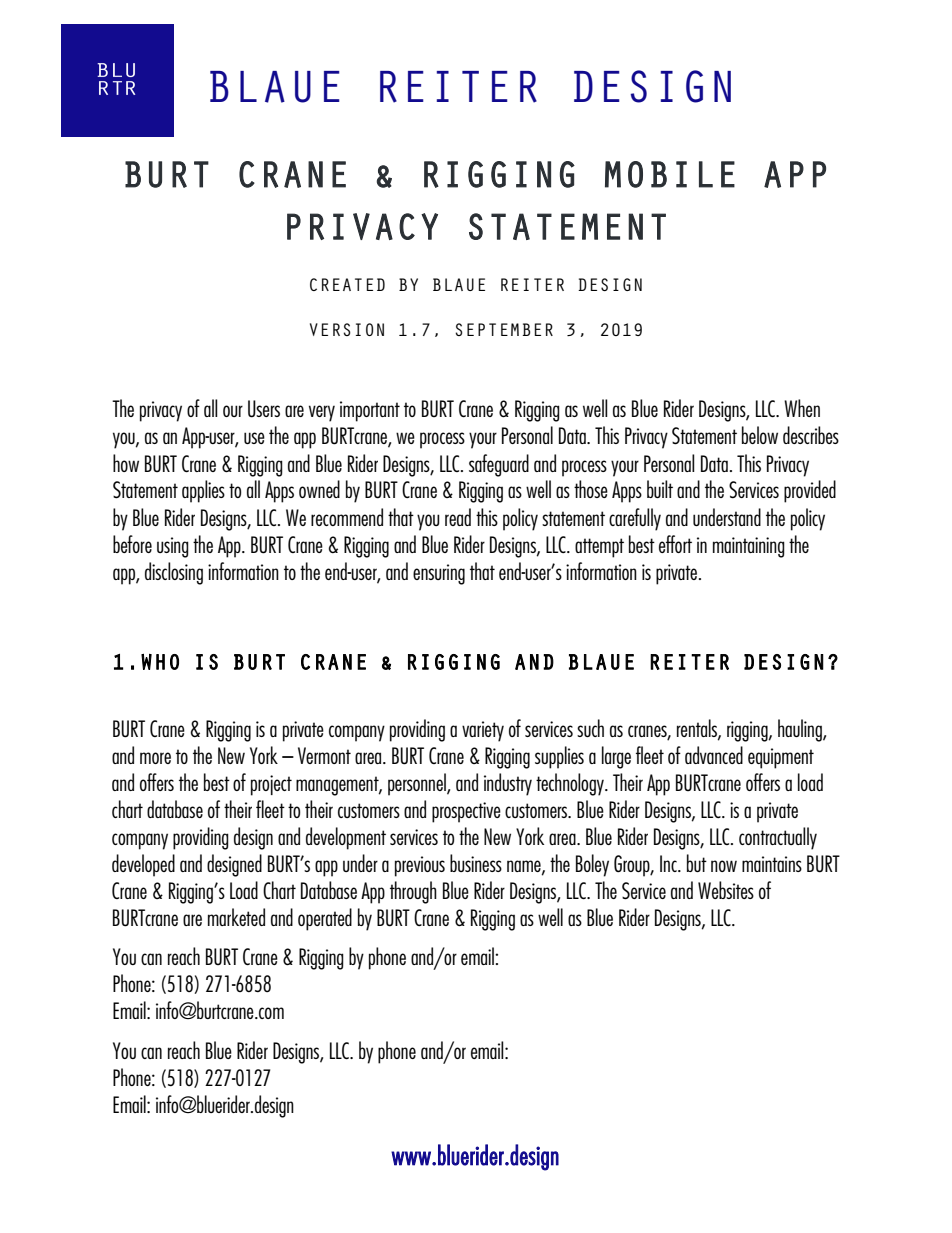 This screenshot has width=952, height=1233. Describe the element at coordinates (173, 547) in the screenshot. I see `using` at that location.
